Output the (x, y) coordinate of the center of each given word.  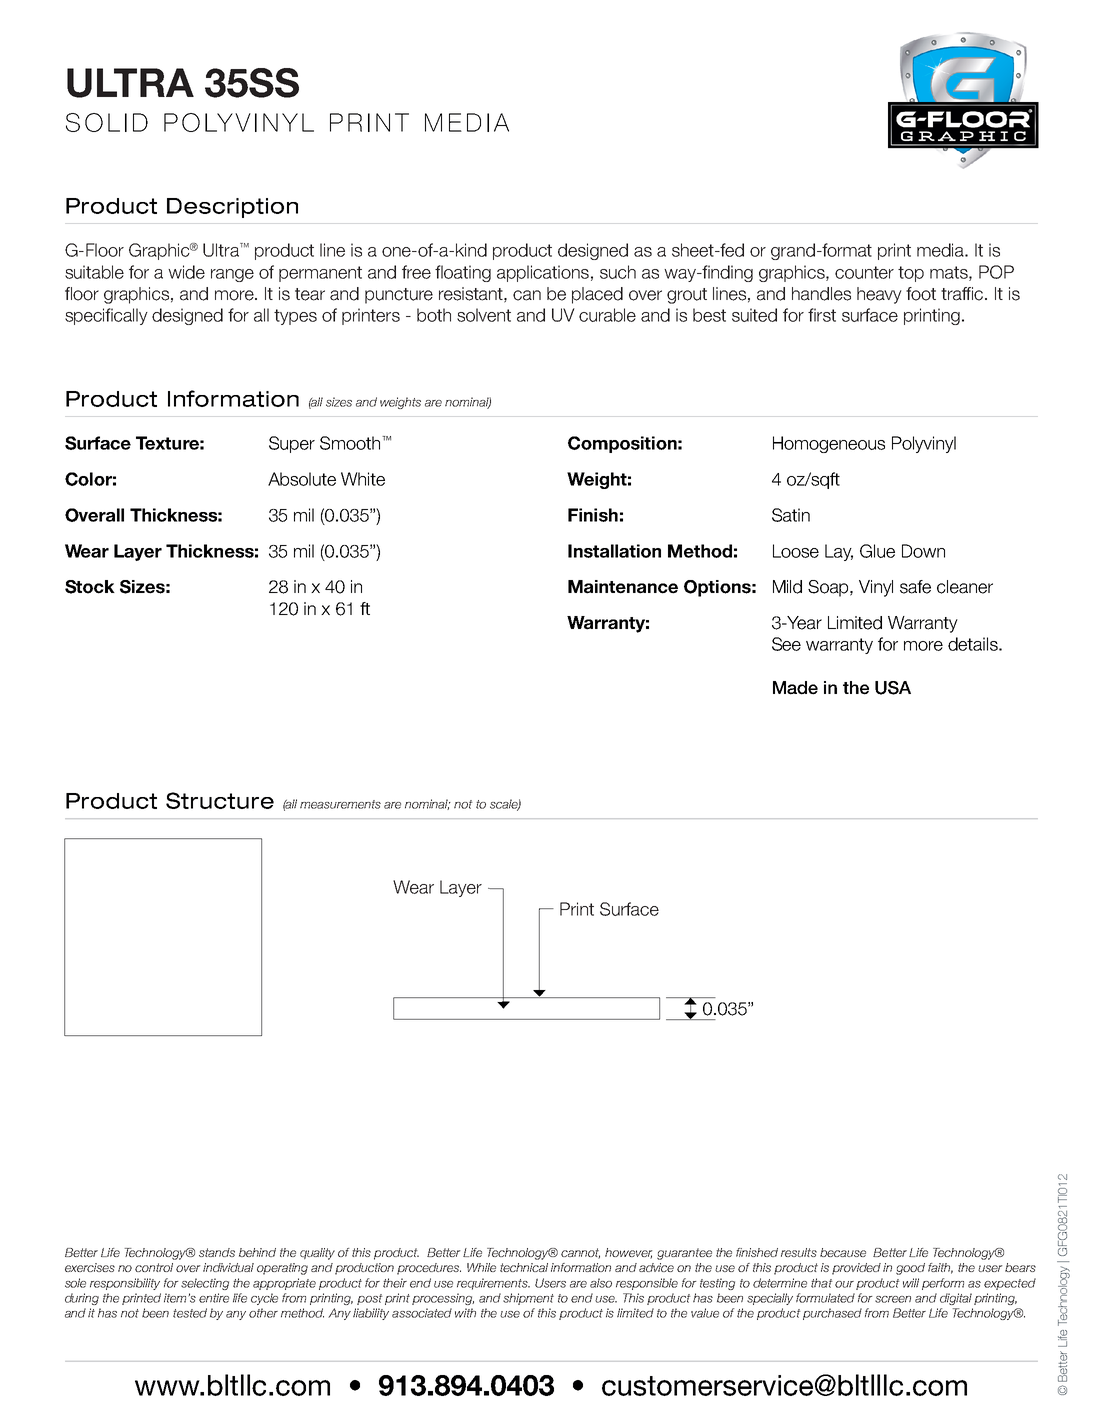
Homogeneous (829, 444)
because (843, 1252)
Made (795, 688)
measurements (340, 804)
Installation (614, 551)
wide (186, 272)
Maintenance (623, 587)
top (911, 274)
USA (893, 688)
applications (543, 273)
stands (217, 1252)
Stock (90, 587)
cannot (580, 1253)
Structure (220, 800)
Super (292, 444)
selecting (205, 1284)
